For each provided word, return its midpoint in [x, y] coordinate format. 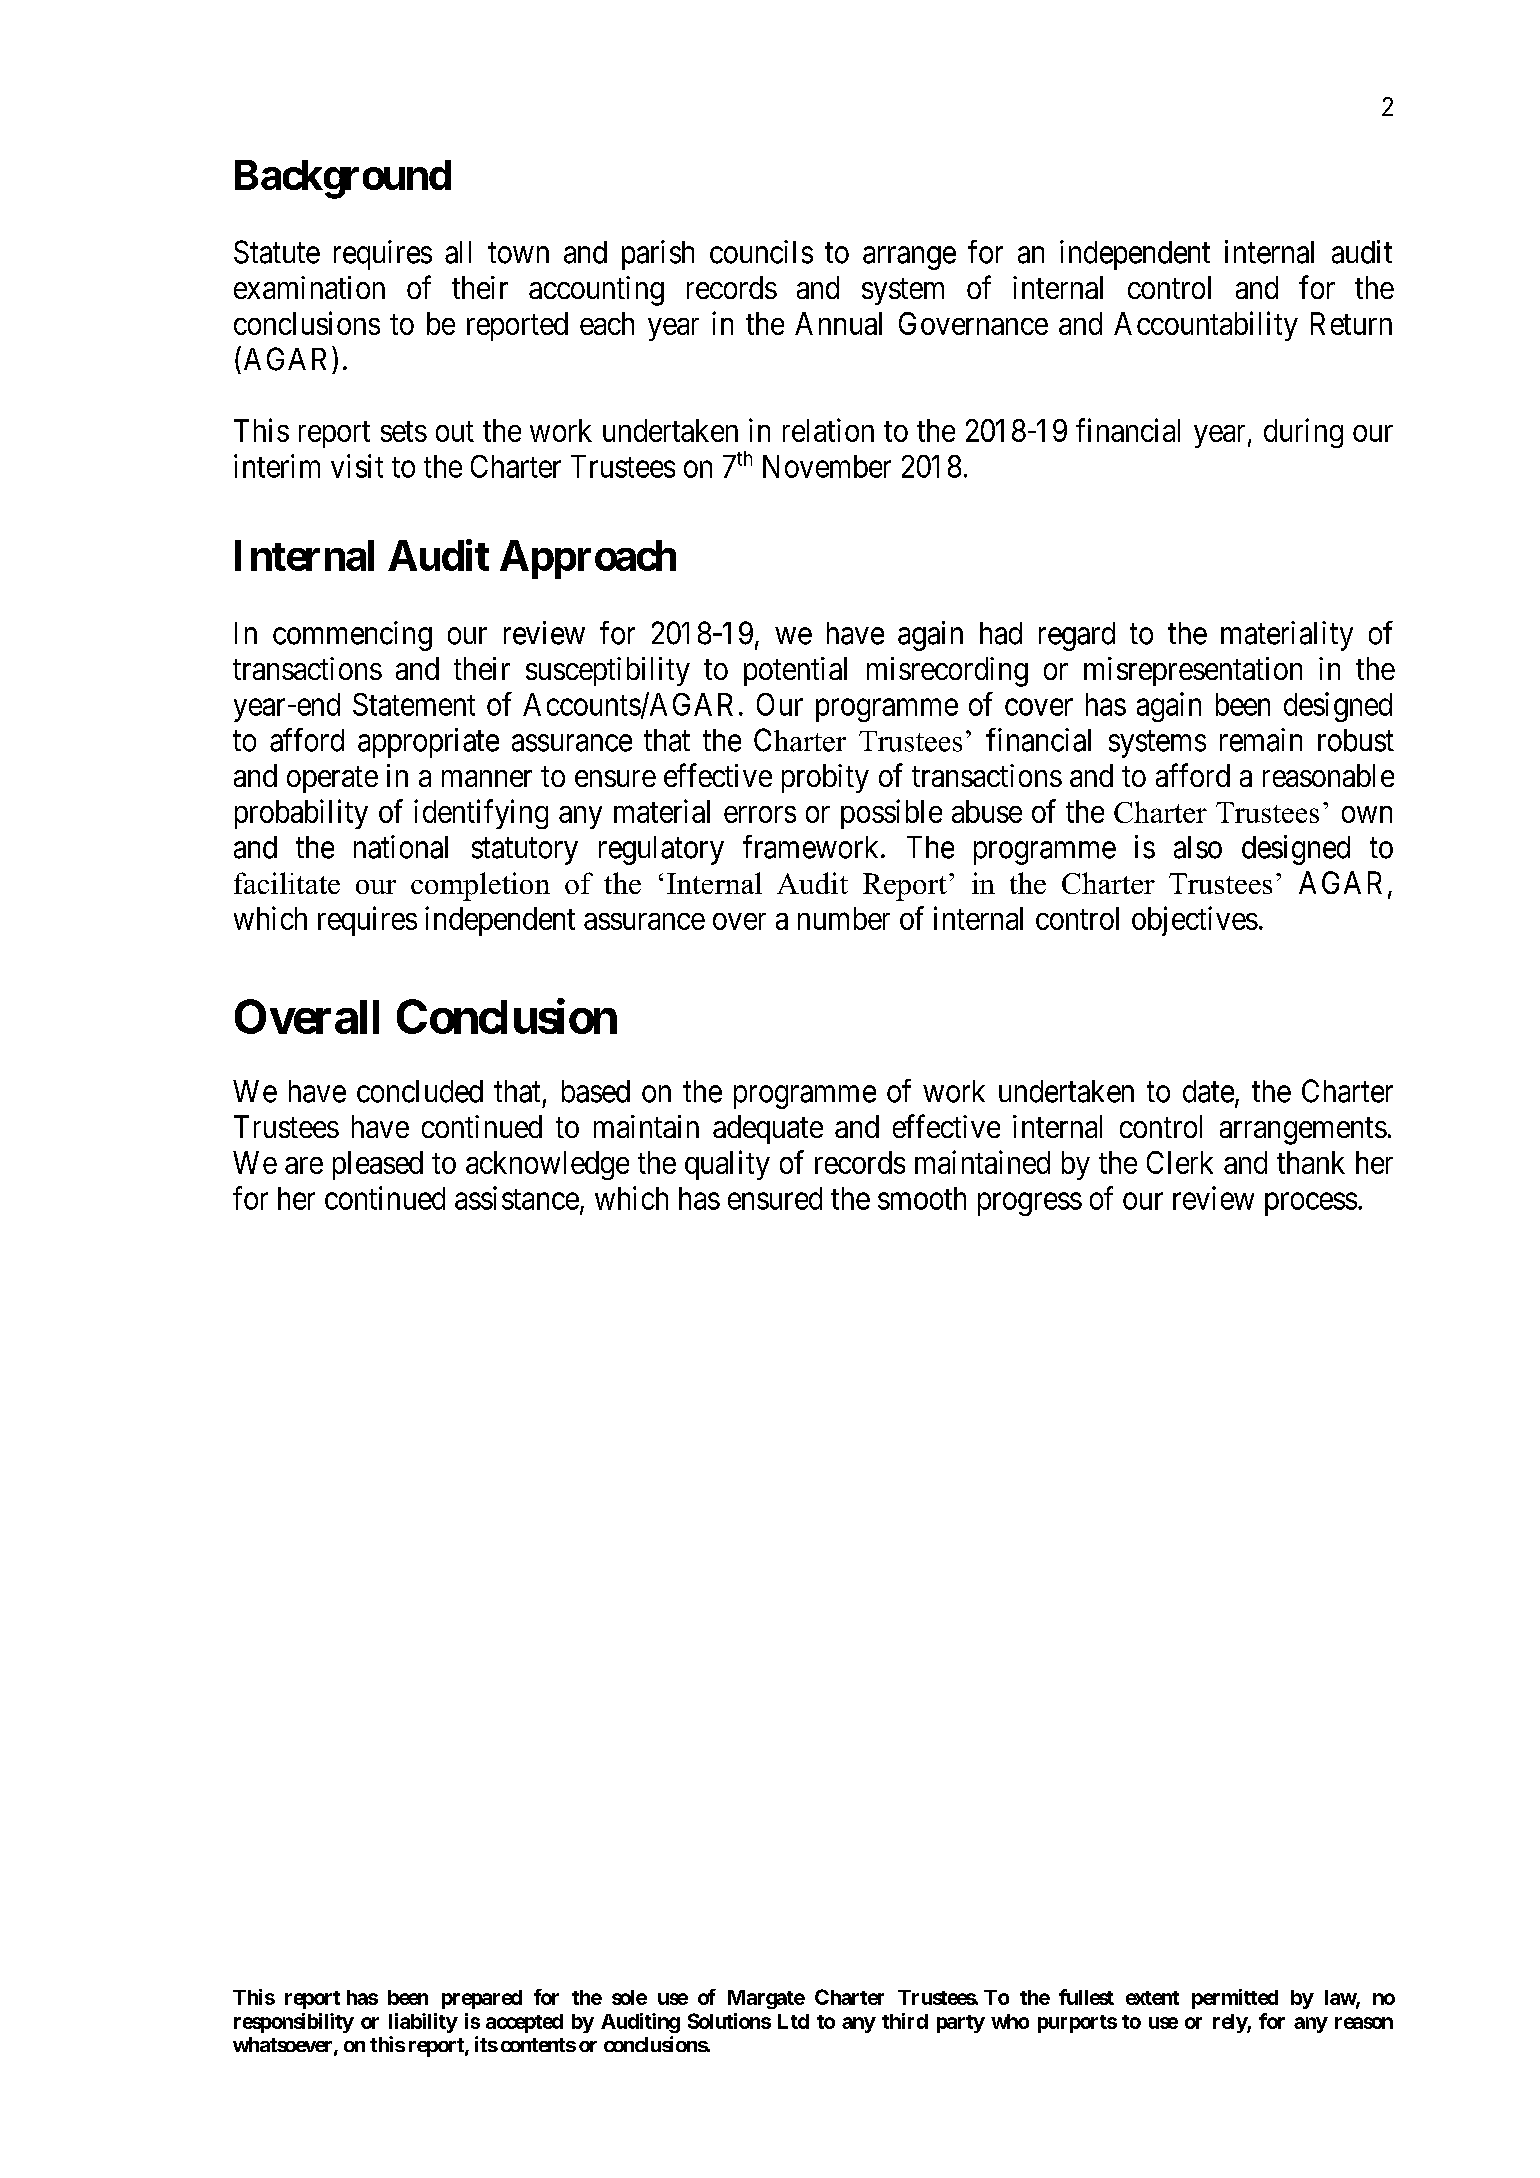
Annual [838, 323]
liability [423, 2023]
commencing [352, 636]
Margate [766, 1999]
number [844, 918]
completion [480, 886]
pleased [378, 1165]
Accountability [1206, 326]
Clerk [1180, 1162]
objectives [1195, 921]
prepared [482, 1999]
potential [795, 671]
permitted [1235, 1999]
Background [343, 179]
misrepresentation [1193, 671]
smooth [922, 1198]
